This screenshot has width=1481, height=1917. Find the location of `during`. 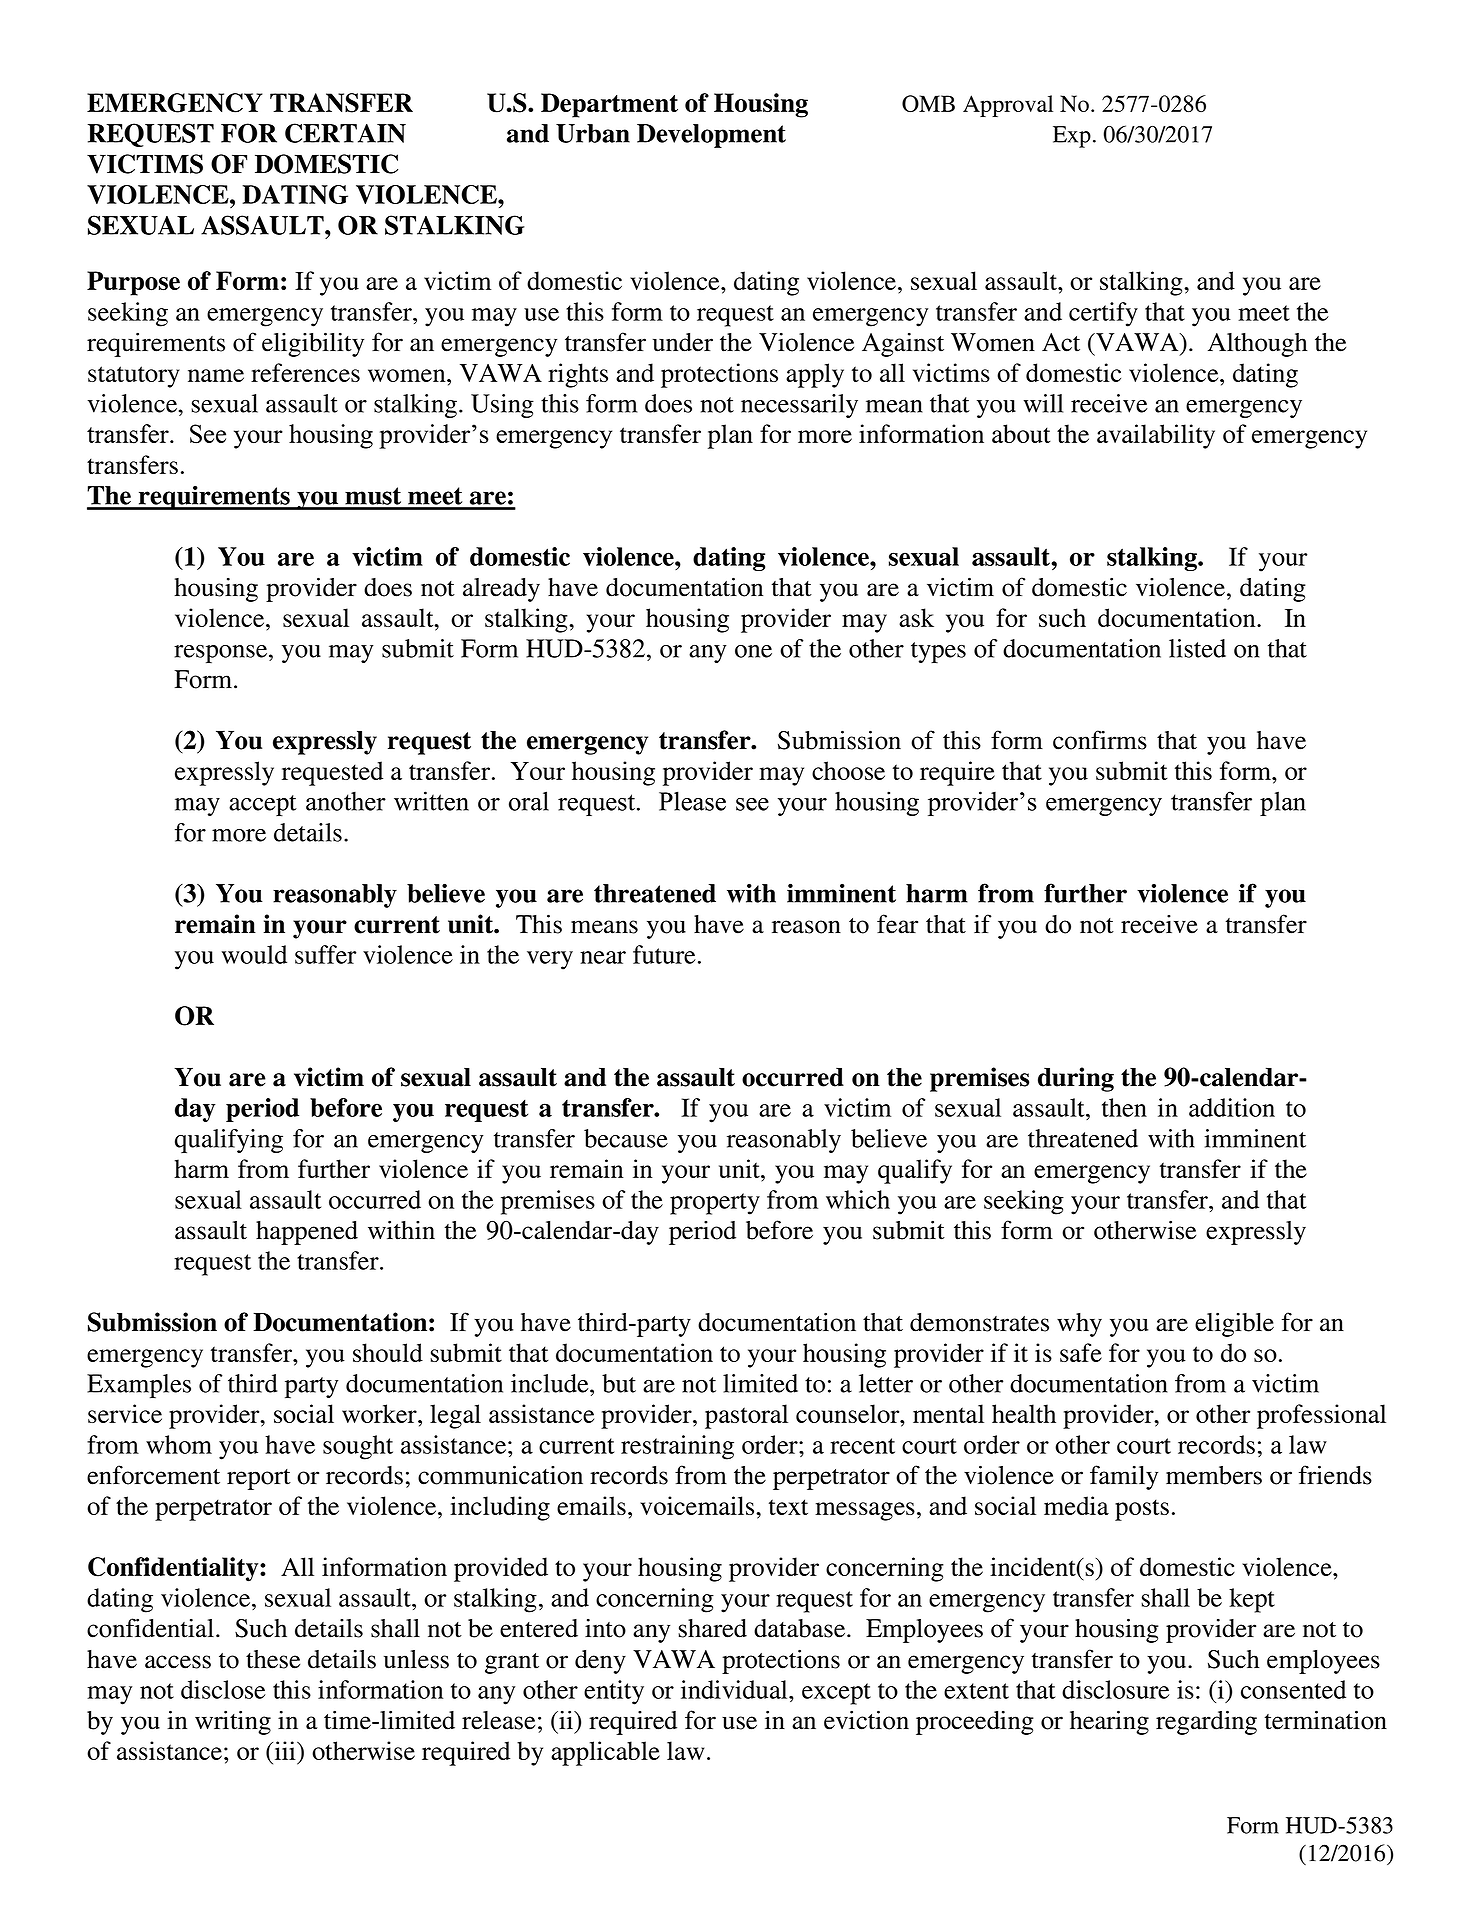

during is located at coordinates (1076, 1079).
